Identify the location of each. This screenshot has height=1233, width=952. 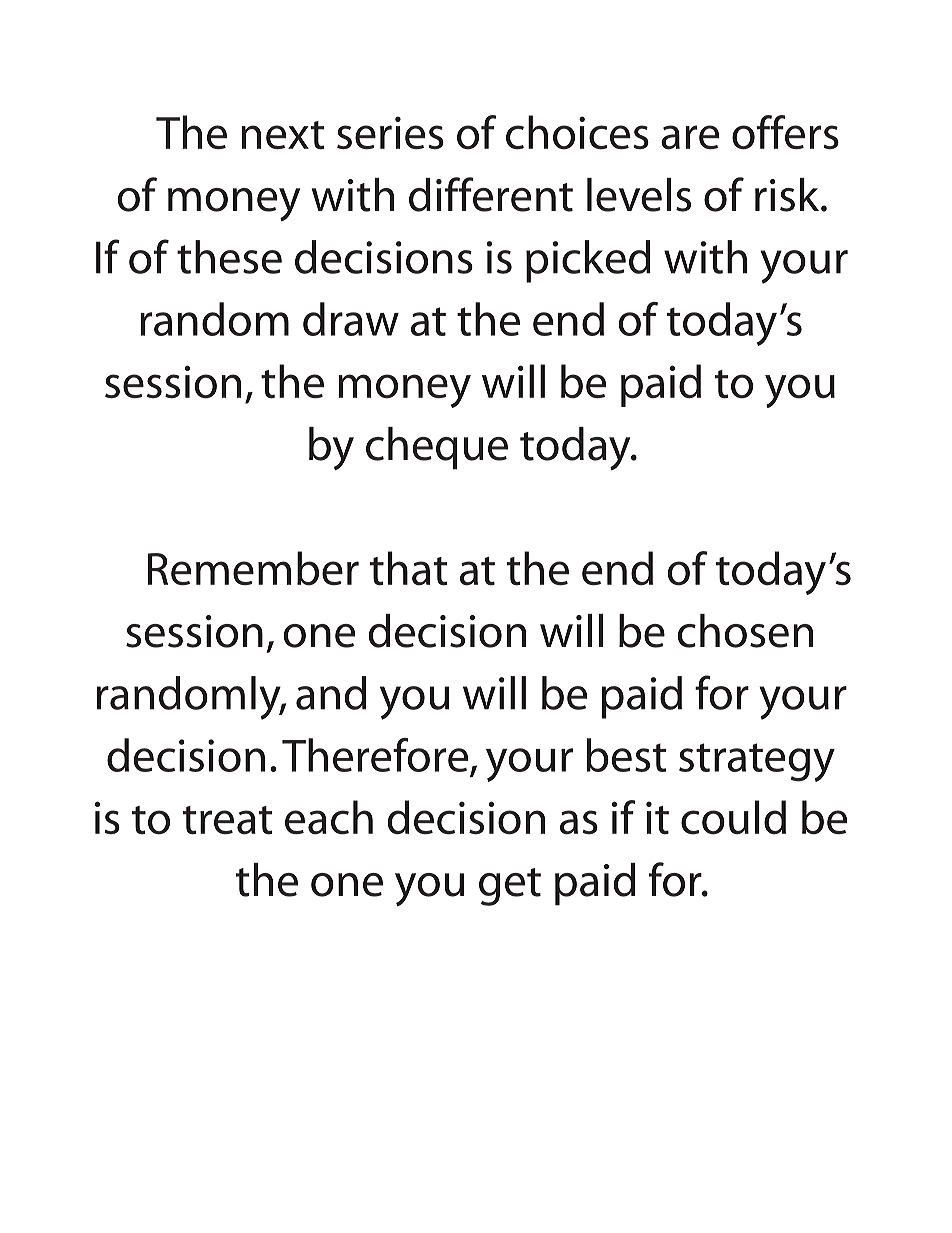
(329, 817).
